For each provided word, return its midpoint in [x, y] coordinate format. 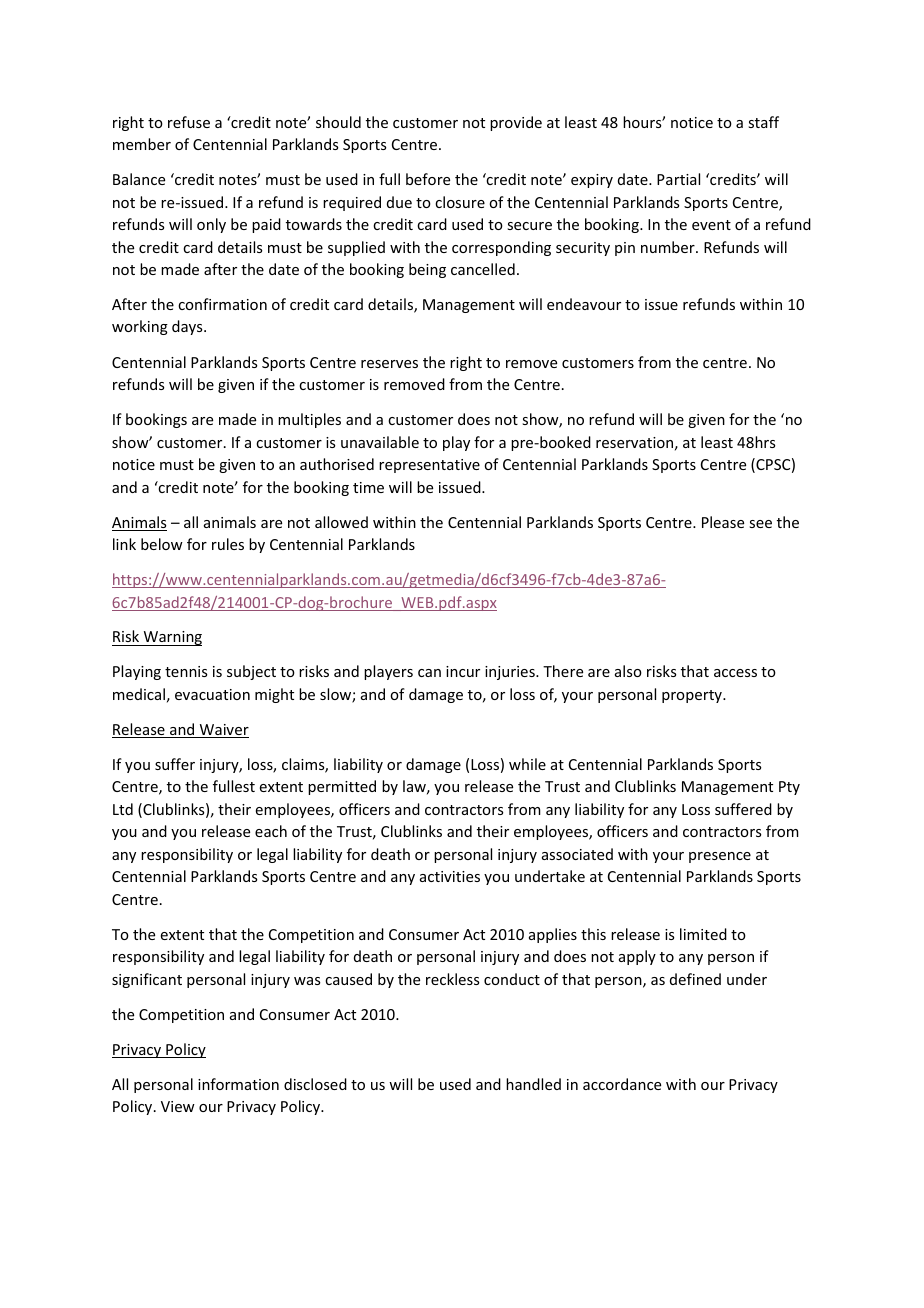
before [428, 179]
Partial [678, 179]
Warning [171, 638]
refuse [189, 122]
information [238, 1084]
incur [463, 671]
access [735, 673]
